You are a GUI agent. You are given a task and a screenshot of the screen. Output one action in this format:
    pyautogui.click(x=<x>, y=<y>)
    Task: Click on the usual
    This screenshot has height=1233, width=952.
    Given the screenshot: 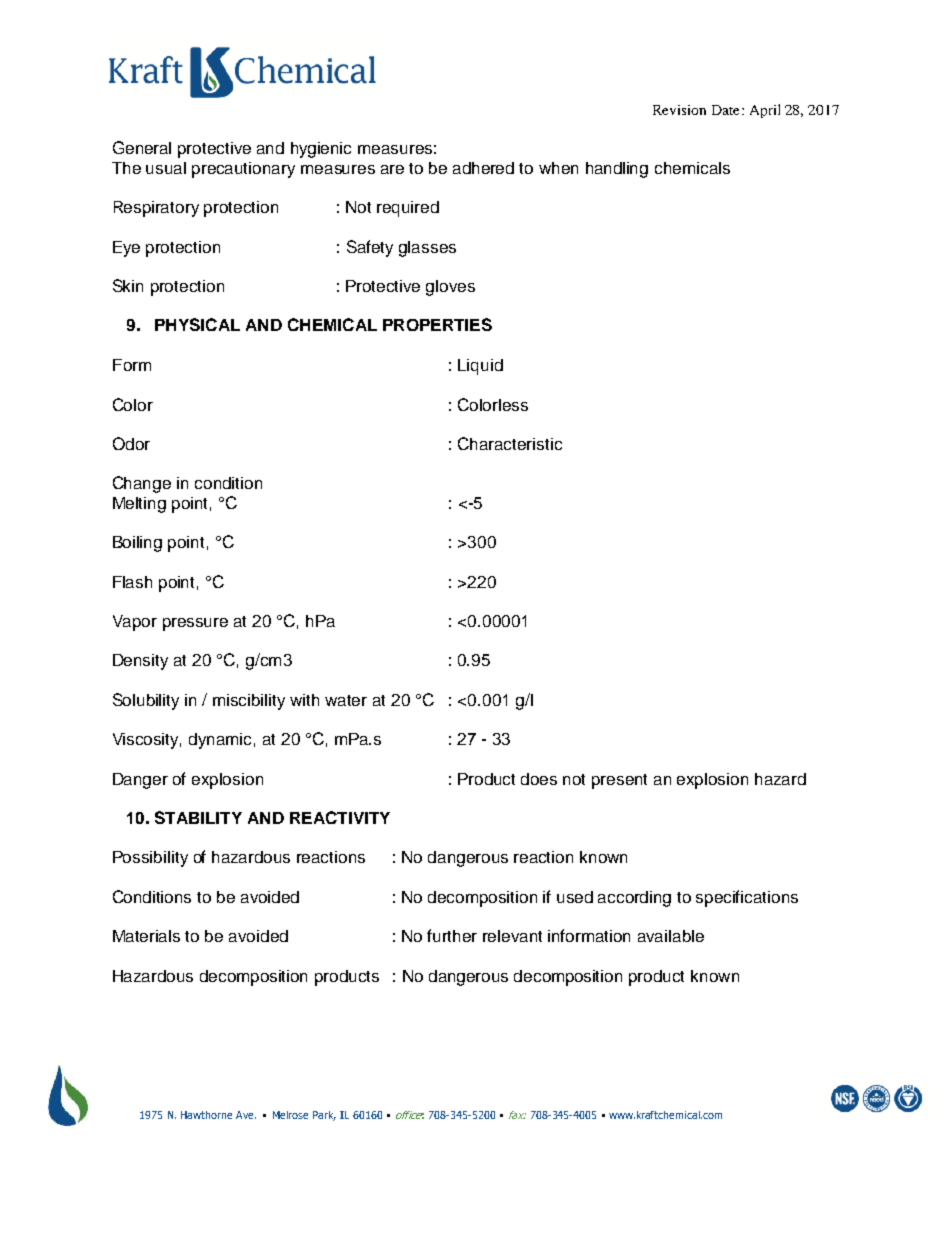 What is the action you would take?
    pyautogui.click(x=166, y=168)
